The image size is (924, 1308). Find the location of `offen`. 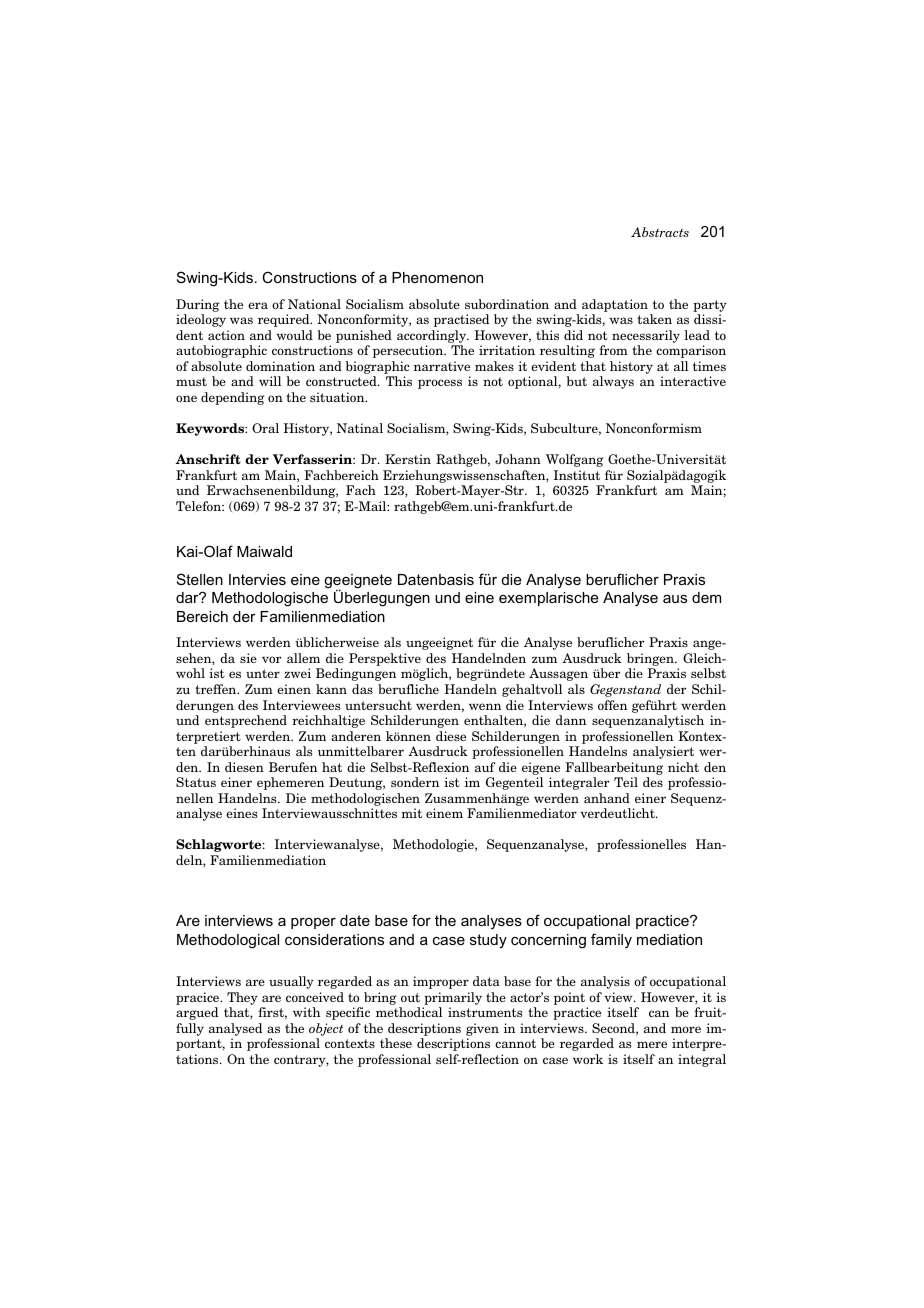

offen is located at coordinates (612, 705).
